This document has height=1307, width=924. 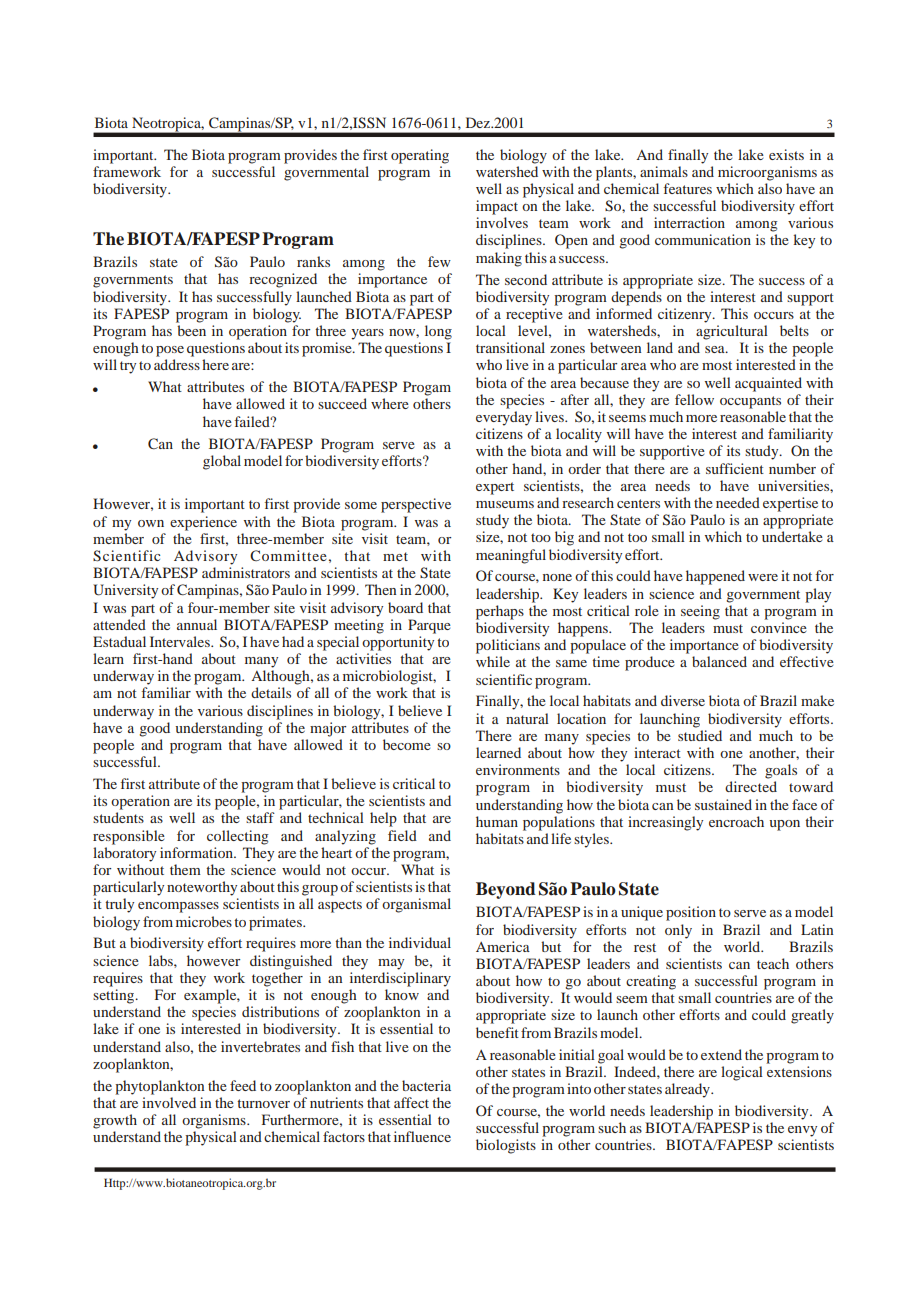 I want to click on features, so click(x=688, y=188).
